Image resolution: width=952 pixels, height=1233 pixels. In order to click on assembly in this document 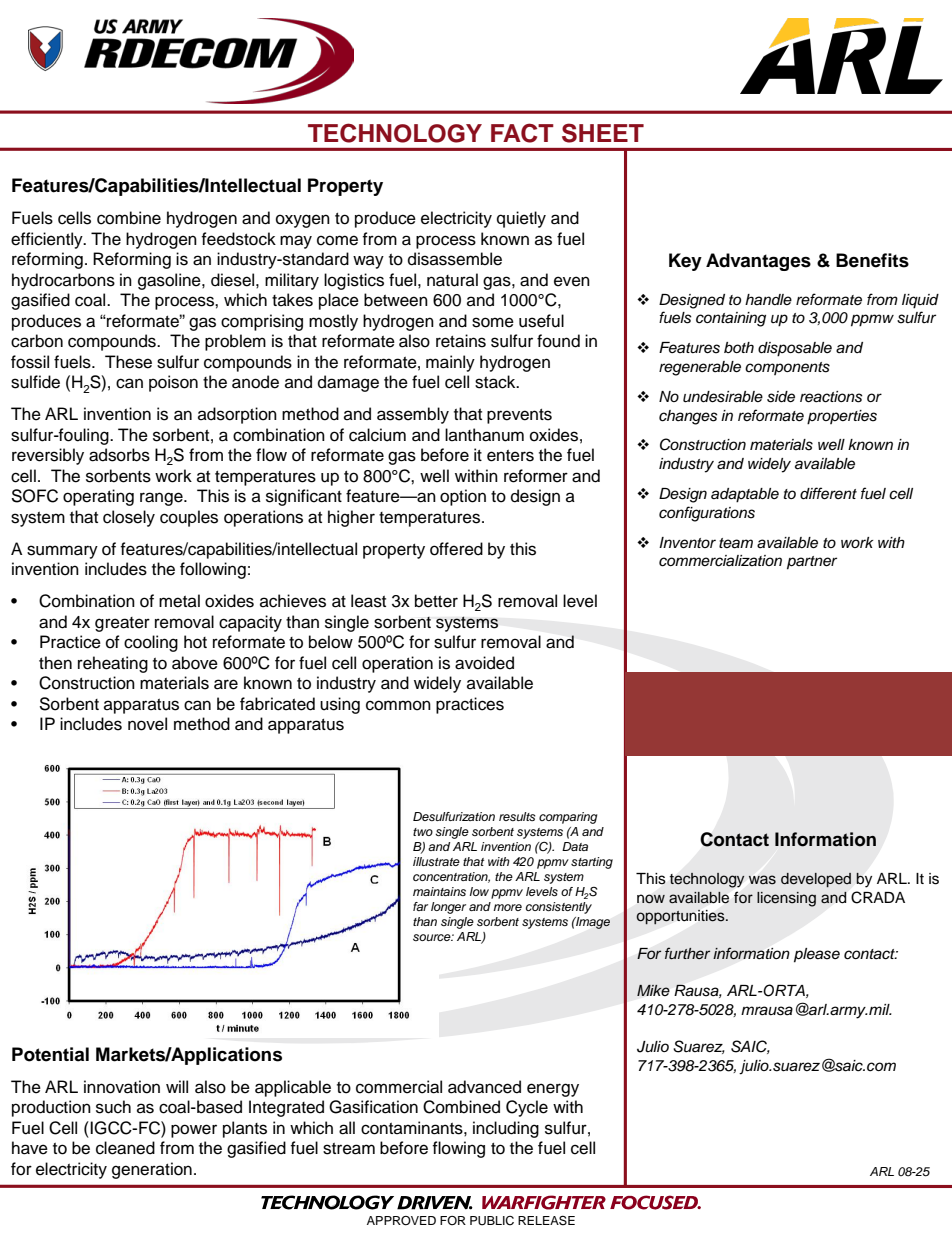, I will do `click(413, 415)`.
